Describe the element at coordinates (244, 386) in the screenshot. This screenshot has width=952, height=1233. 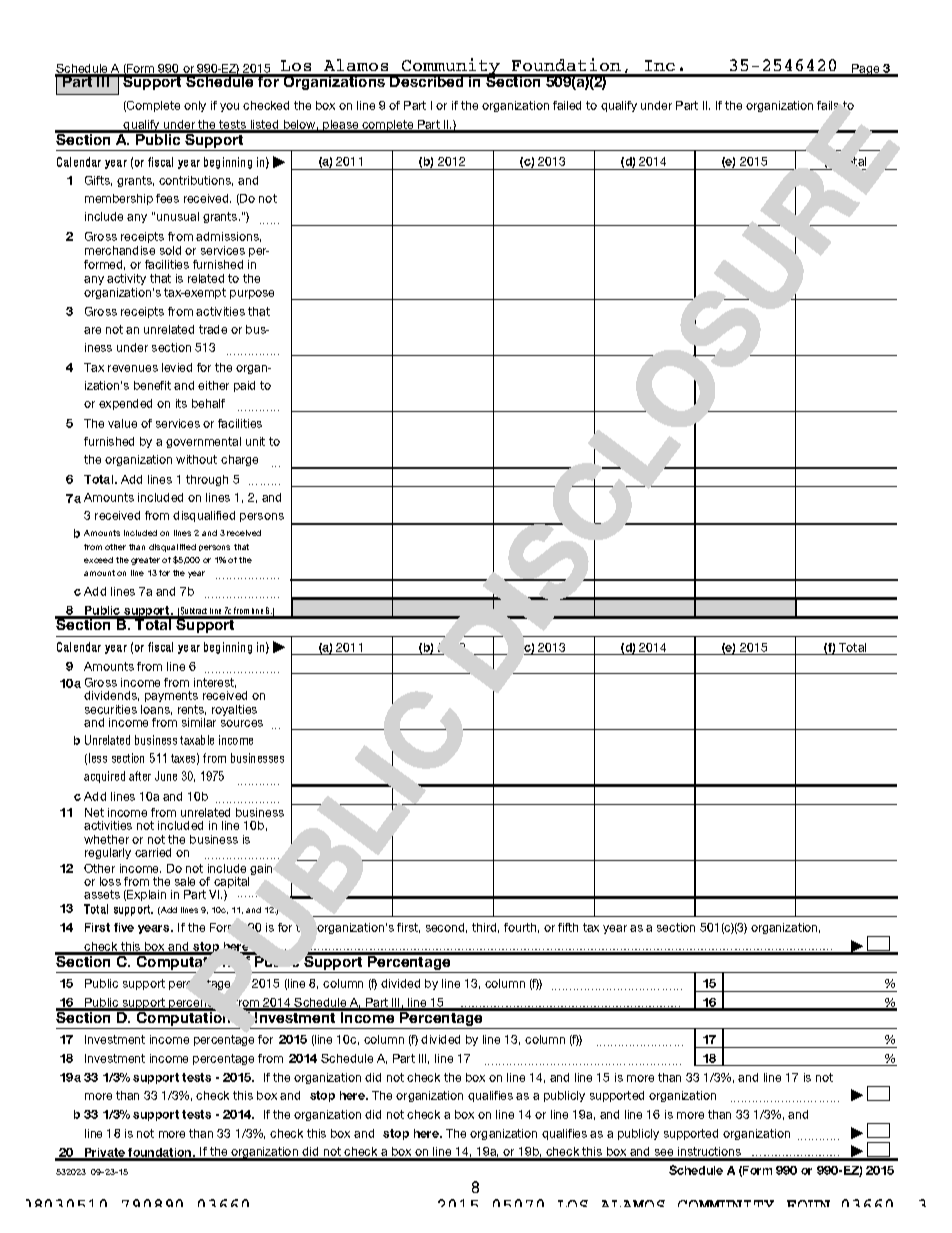
I see `paid` at that location.
